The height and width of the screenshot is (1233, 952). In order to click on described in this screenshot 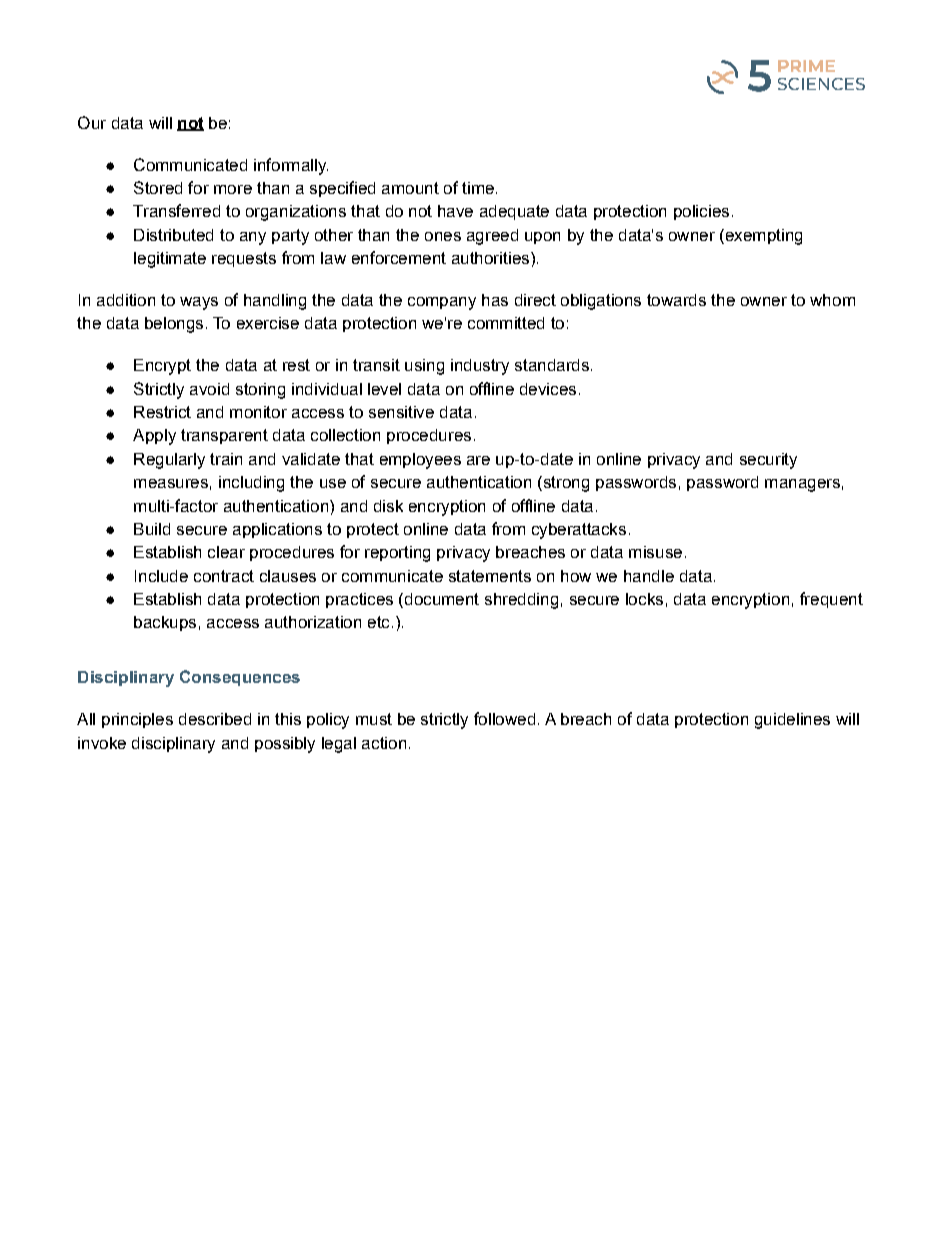, I will do `click(215, 719)`.
